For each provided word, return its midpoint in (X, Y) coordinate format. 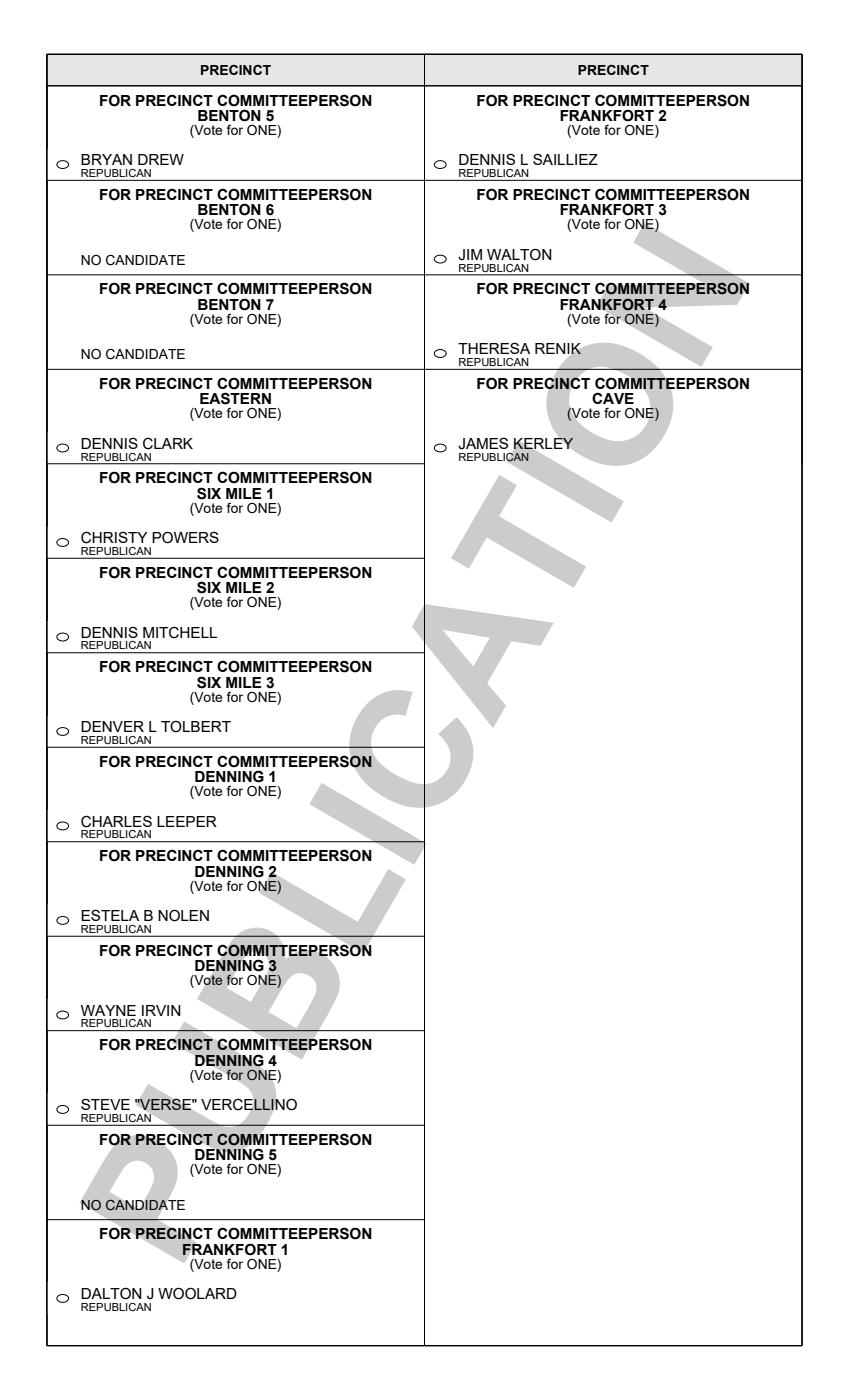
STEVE (105, 1104)
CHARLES (116, 821)
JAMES (483, 443)
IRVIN (161, 1010)
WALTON (519, 254)
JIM (470, 255)
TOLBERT (196, 726)
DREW (161, 159)
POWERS (185, 537)
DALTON (111, 1293)
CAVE (613, 398)
